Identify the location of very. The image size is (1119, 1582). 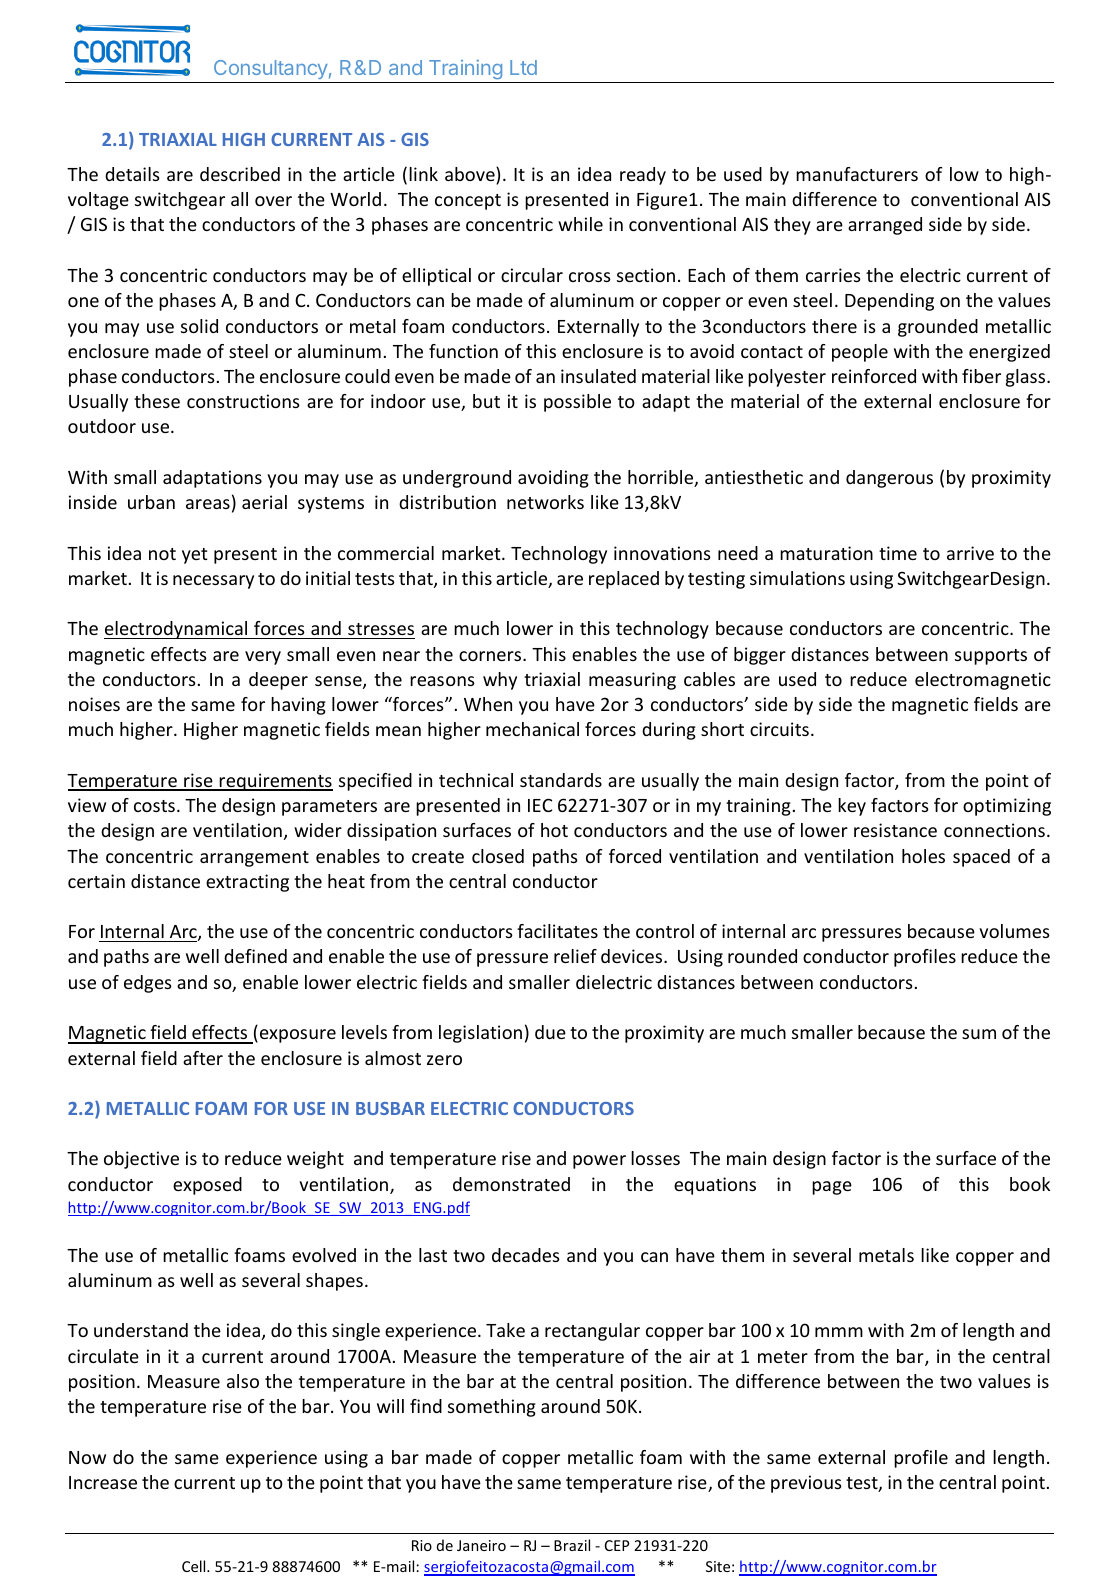
(263, 658).
